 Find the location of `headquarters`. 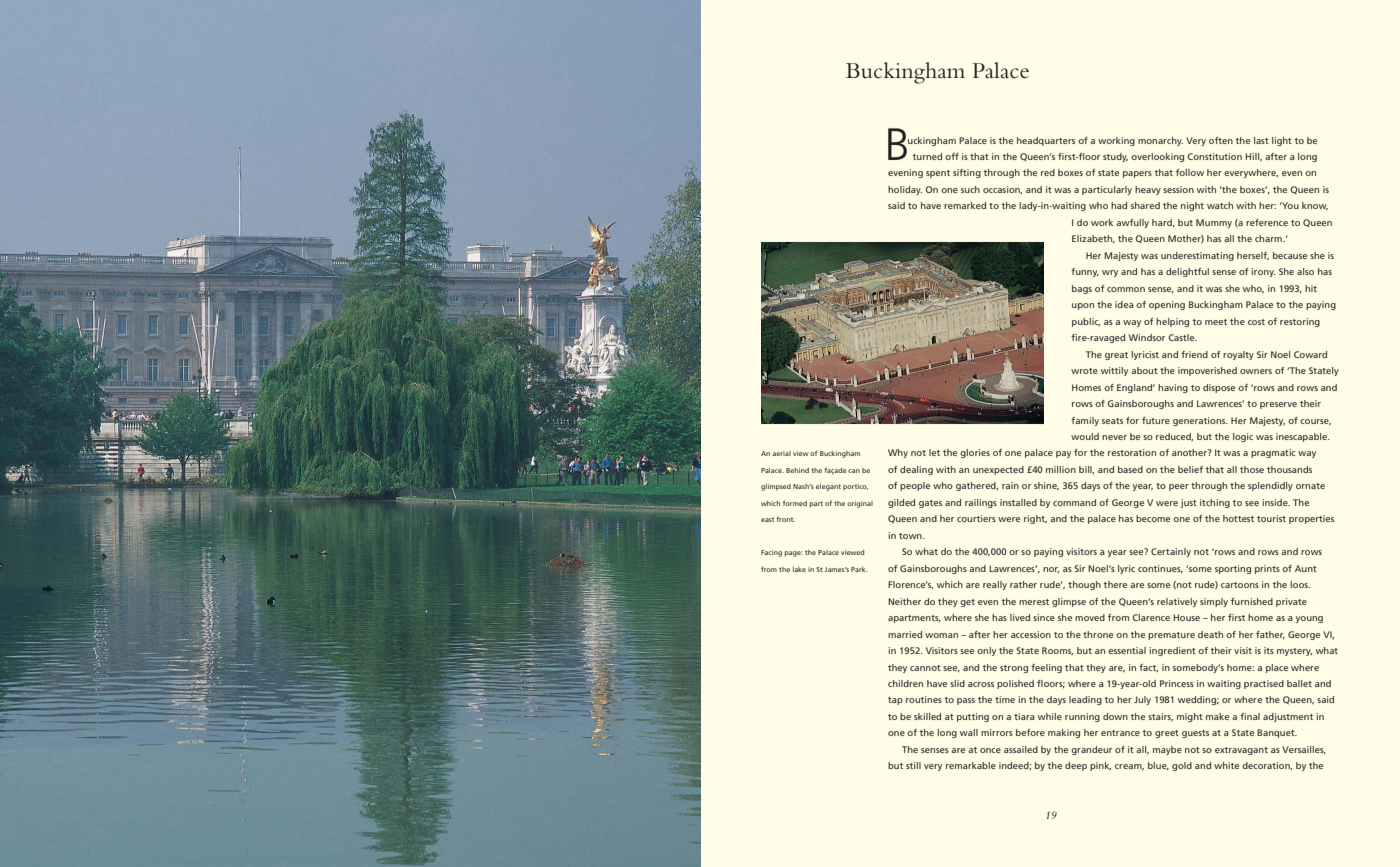

headquarters is located at coordinates (1046, 141).
